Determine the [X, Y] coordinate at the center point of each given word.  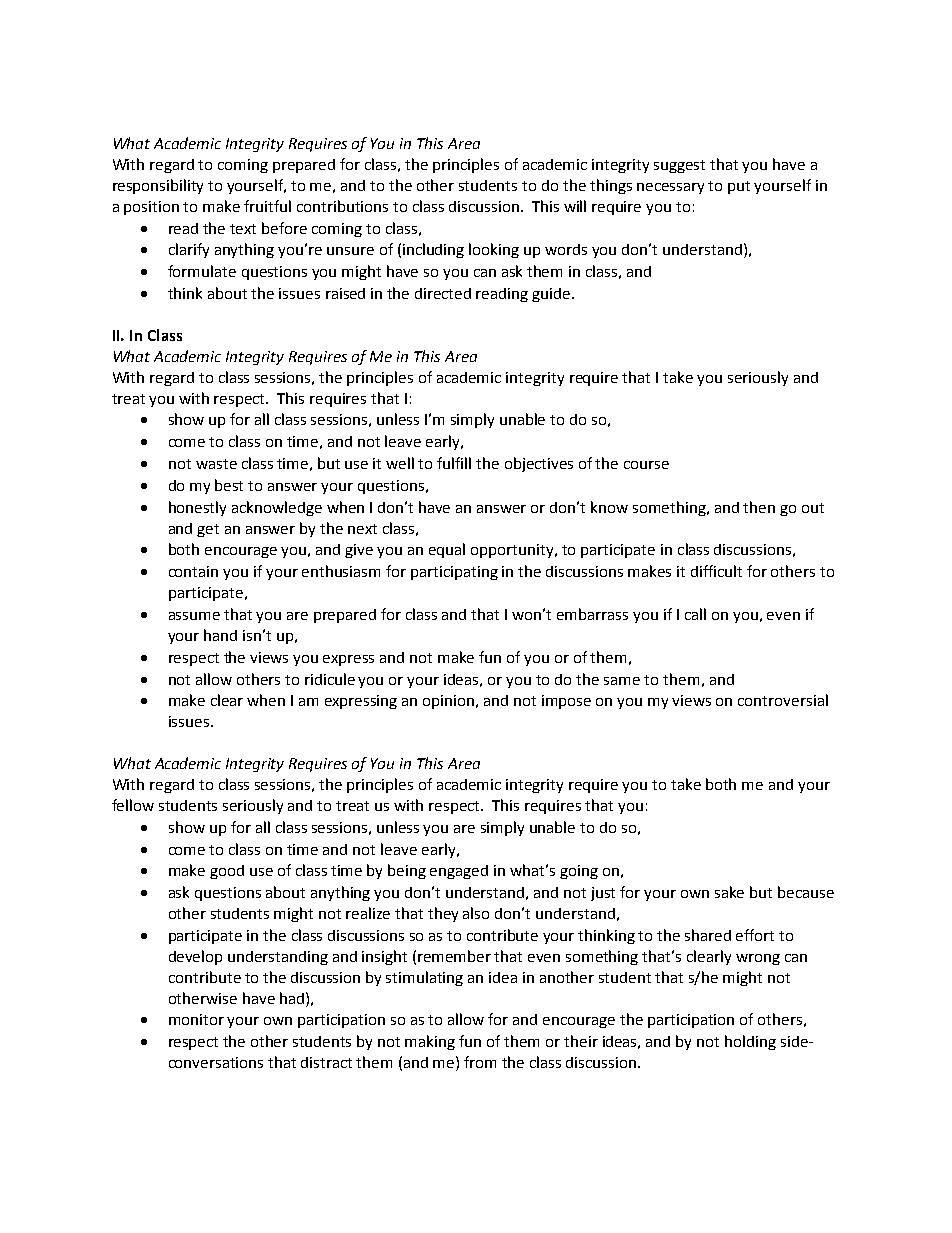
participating [454, 573]
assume [194, 616]
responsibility [158, 186]
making [430, 1042]
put [739, 187]
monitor [196, 1019]
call [695, 614]
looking [494, 250]
